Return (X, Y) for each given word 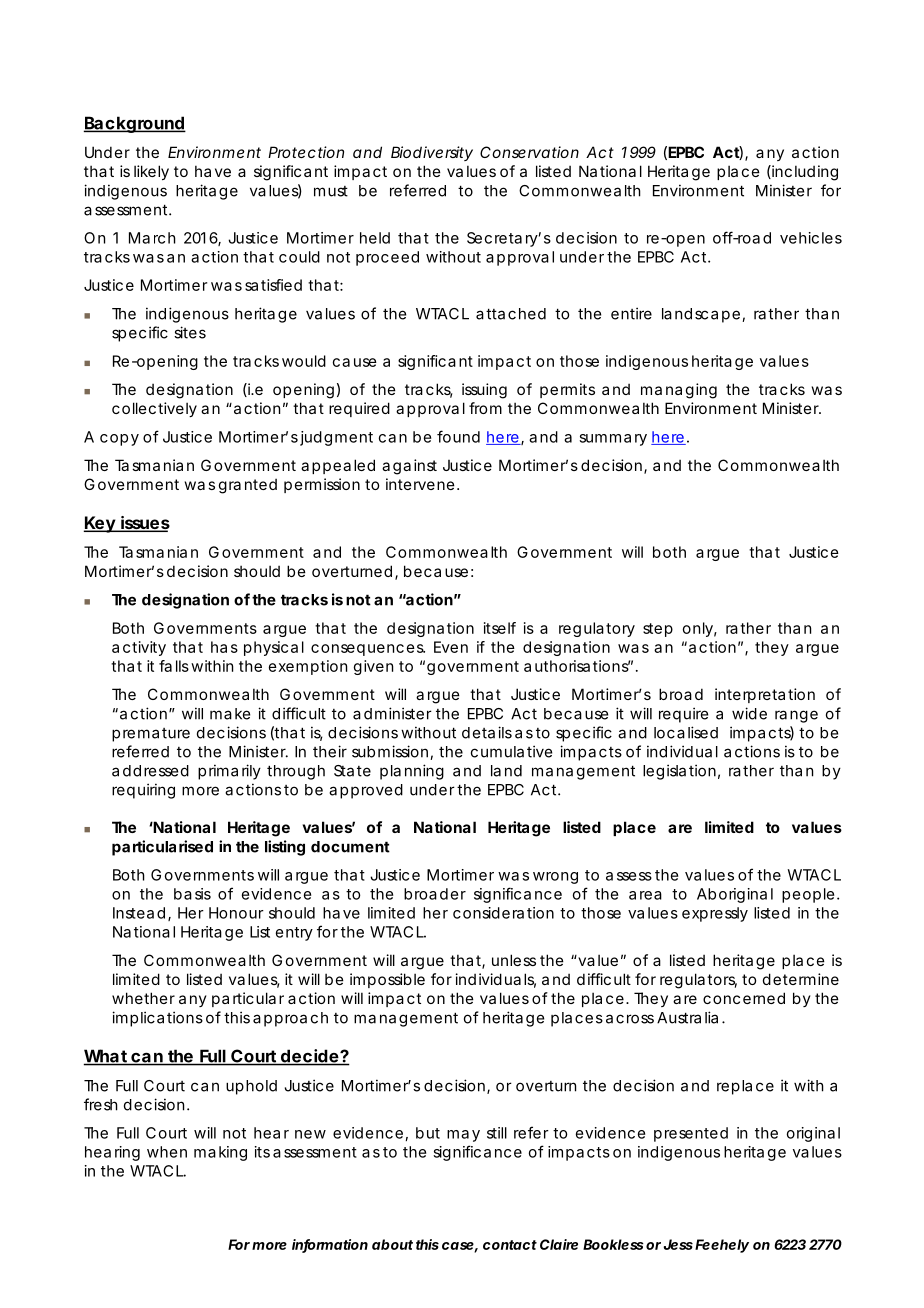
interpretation (765, 695)
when (167, 1152)
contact (510, 1245)
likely (151, 172)
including (804, 173)
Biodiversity (432, 153)
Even (451, 647)
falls (174, 666)
